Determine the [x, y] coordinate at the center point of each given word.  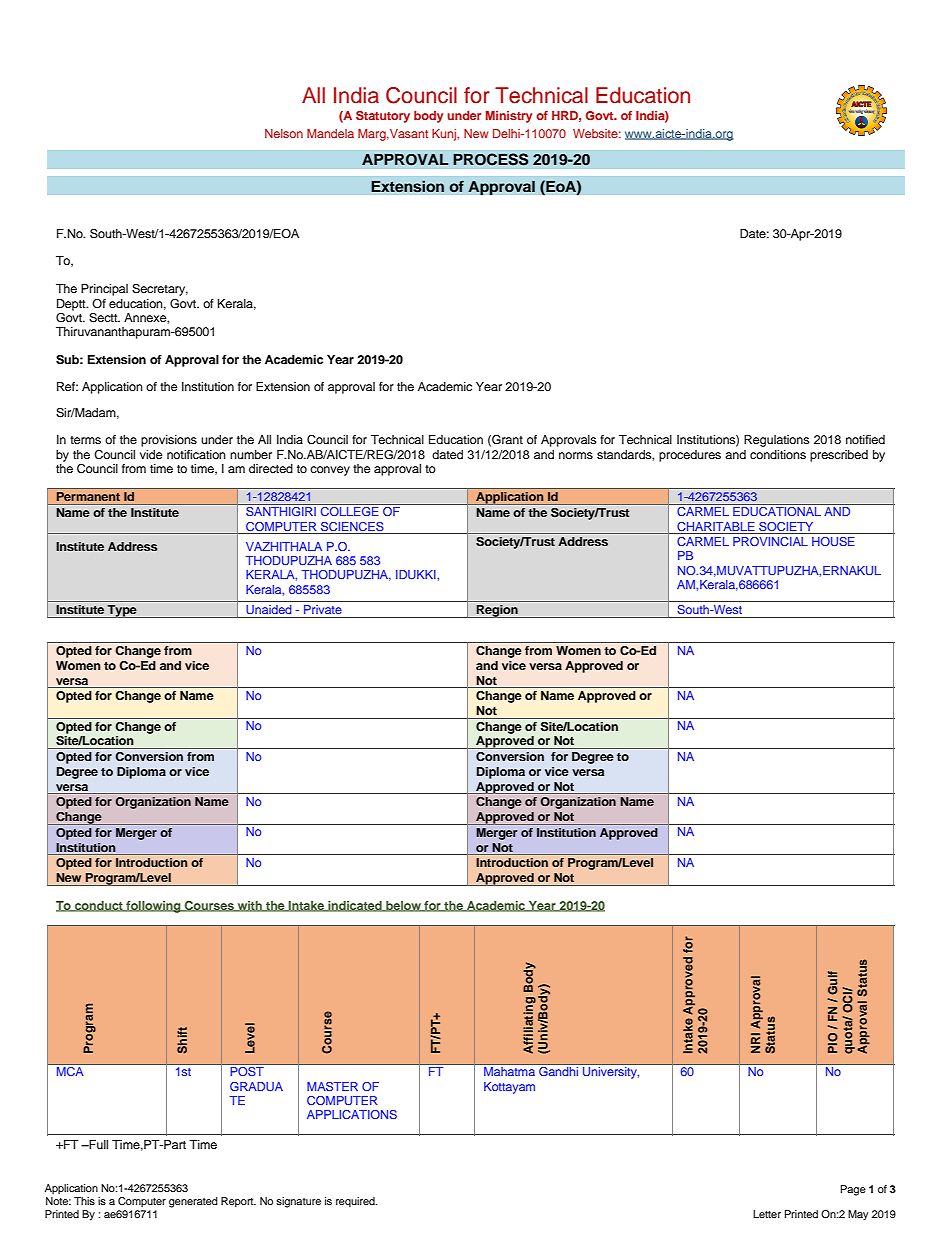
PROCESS [491, 159]
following [153, 907]
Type [122, 611]
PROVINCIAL [770, 541]
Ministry [509, 117]
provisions [169, 441]
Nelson [284, 133]
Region [497, 611]
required [356, 1202]
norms [576, 455]
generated [193, 1202]
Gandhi [558, 1071]
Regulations [776, 441]
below [403, 906]
